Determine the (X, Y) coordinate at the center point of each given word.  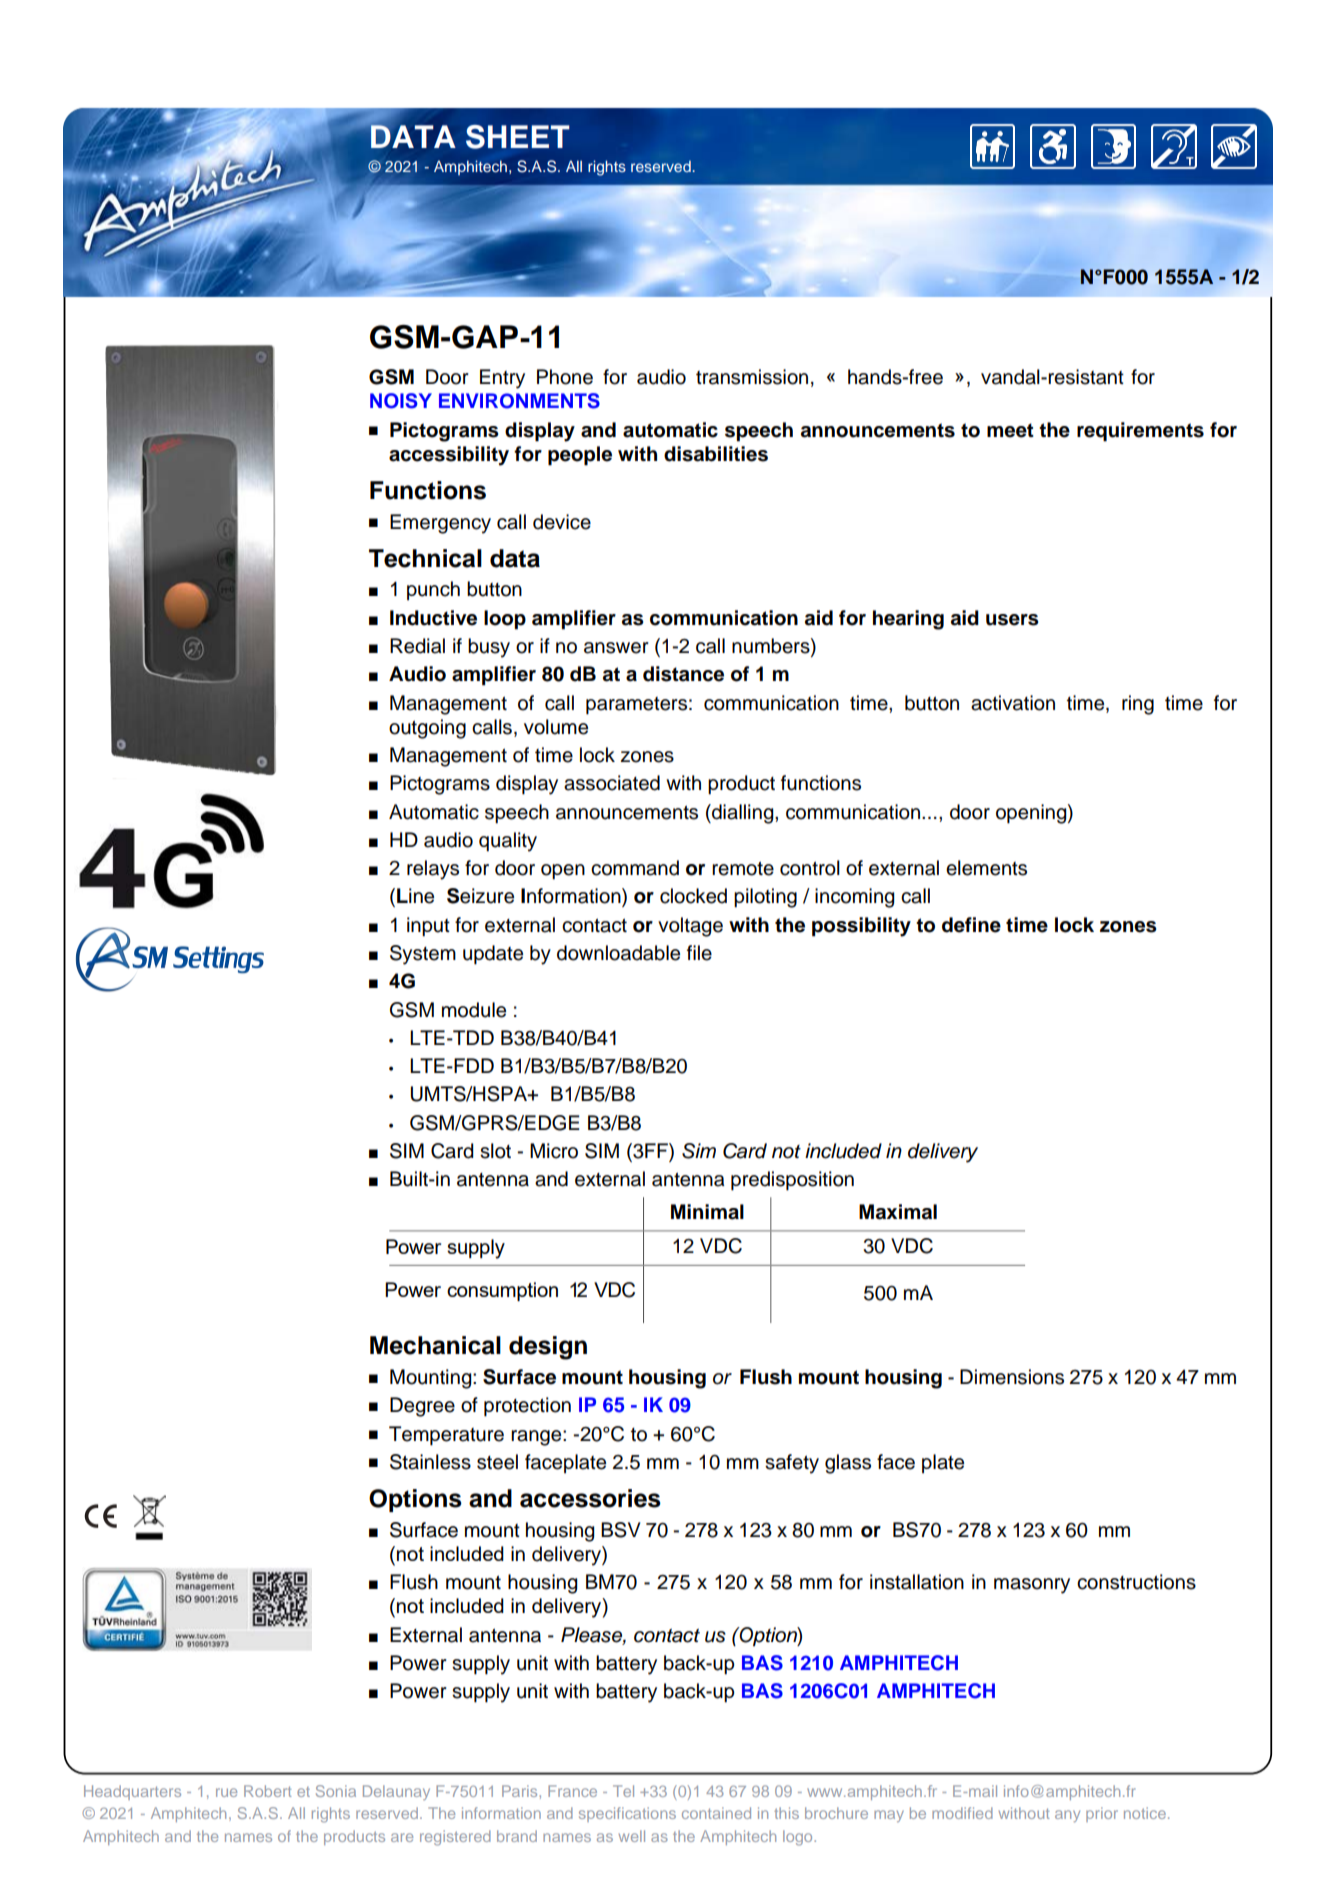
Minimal (707, 1212)
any (1067, 1816)
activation (1013, 703)
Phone (565, 377)
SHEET (518, 137)
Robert (267, 1791)
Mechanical (435, 1345)
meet (1010, 430)
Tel (623, 1791)
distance (683, 674)
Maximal (898, 1212)
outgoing (427, 729)
